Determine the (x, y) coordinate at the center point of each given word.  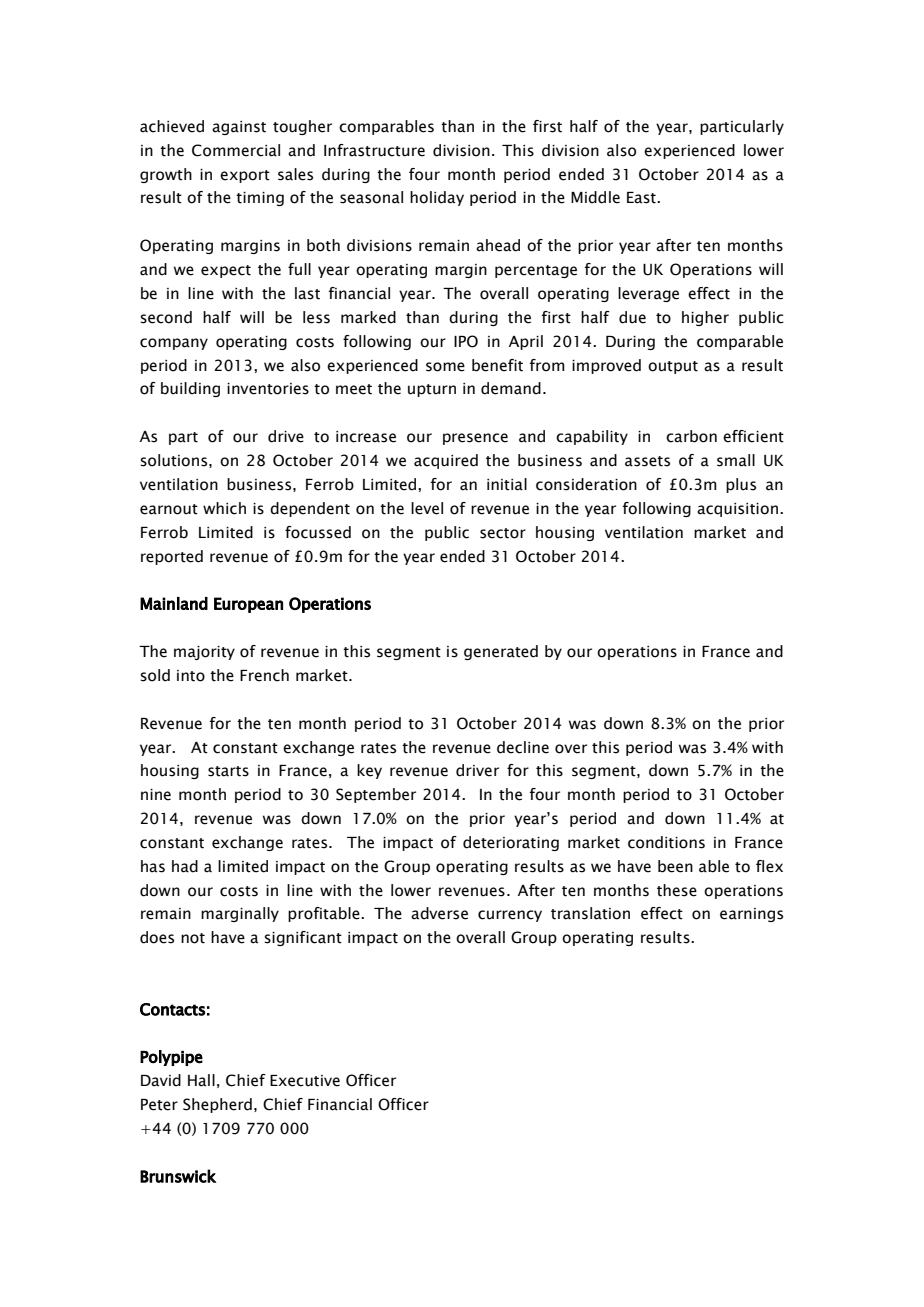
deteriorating (511, 843)
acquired (446, 461)
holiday (437, 198)
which (224, 508)
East (642, 198)
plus (741, 485)
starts (228, 771)
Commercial (236, 150)
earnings (751, 915)
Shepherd (217, 1105)
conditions (666, 842)
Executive (305, 1081)
